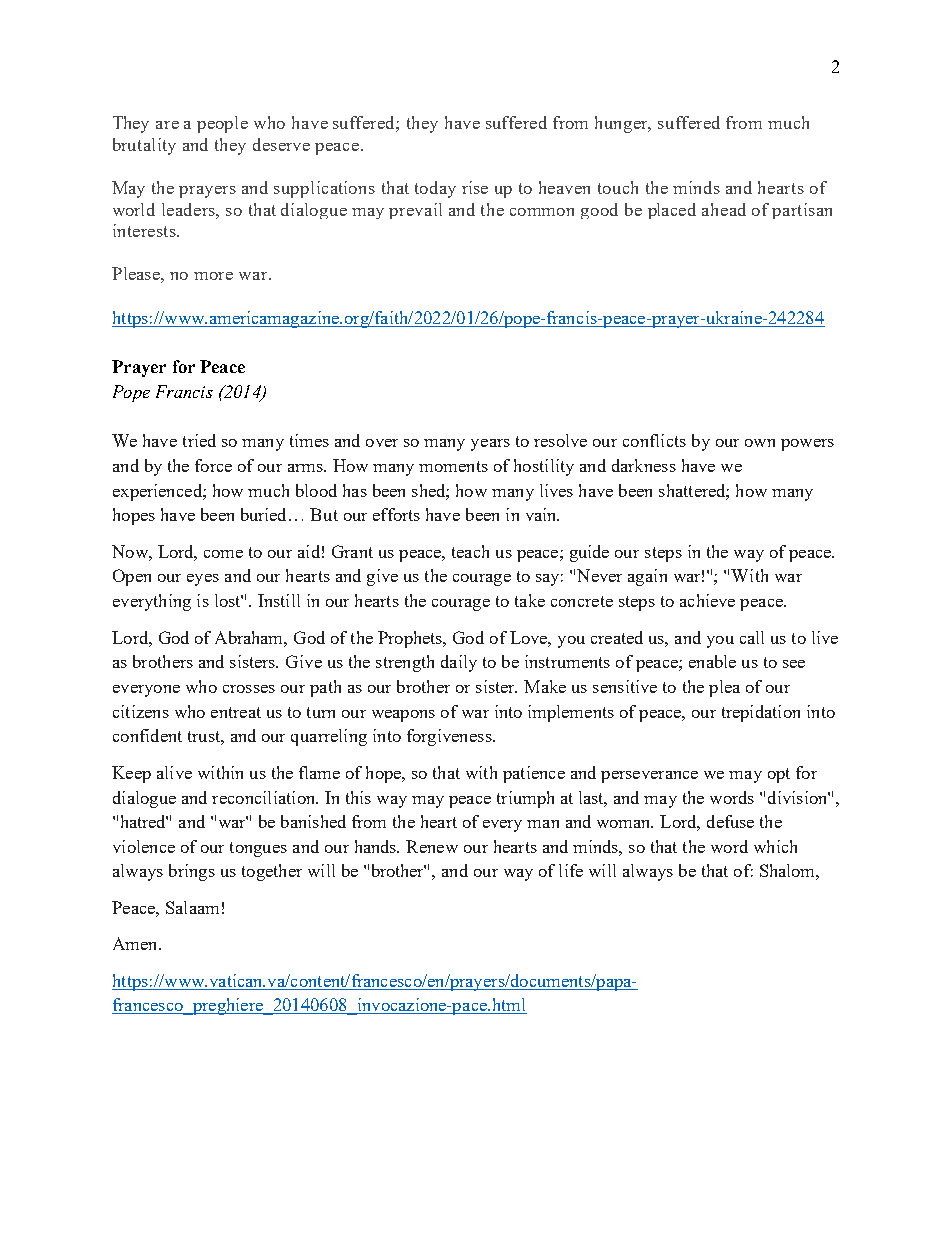 The height and width of the page is (1233, 952). What do you see at coordinates (459, 663) in the page?
I see `daily` at bounding box center [459, 663].
